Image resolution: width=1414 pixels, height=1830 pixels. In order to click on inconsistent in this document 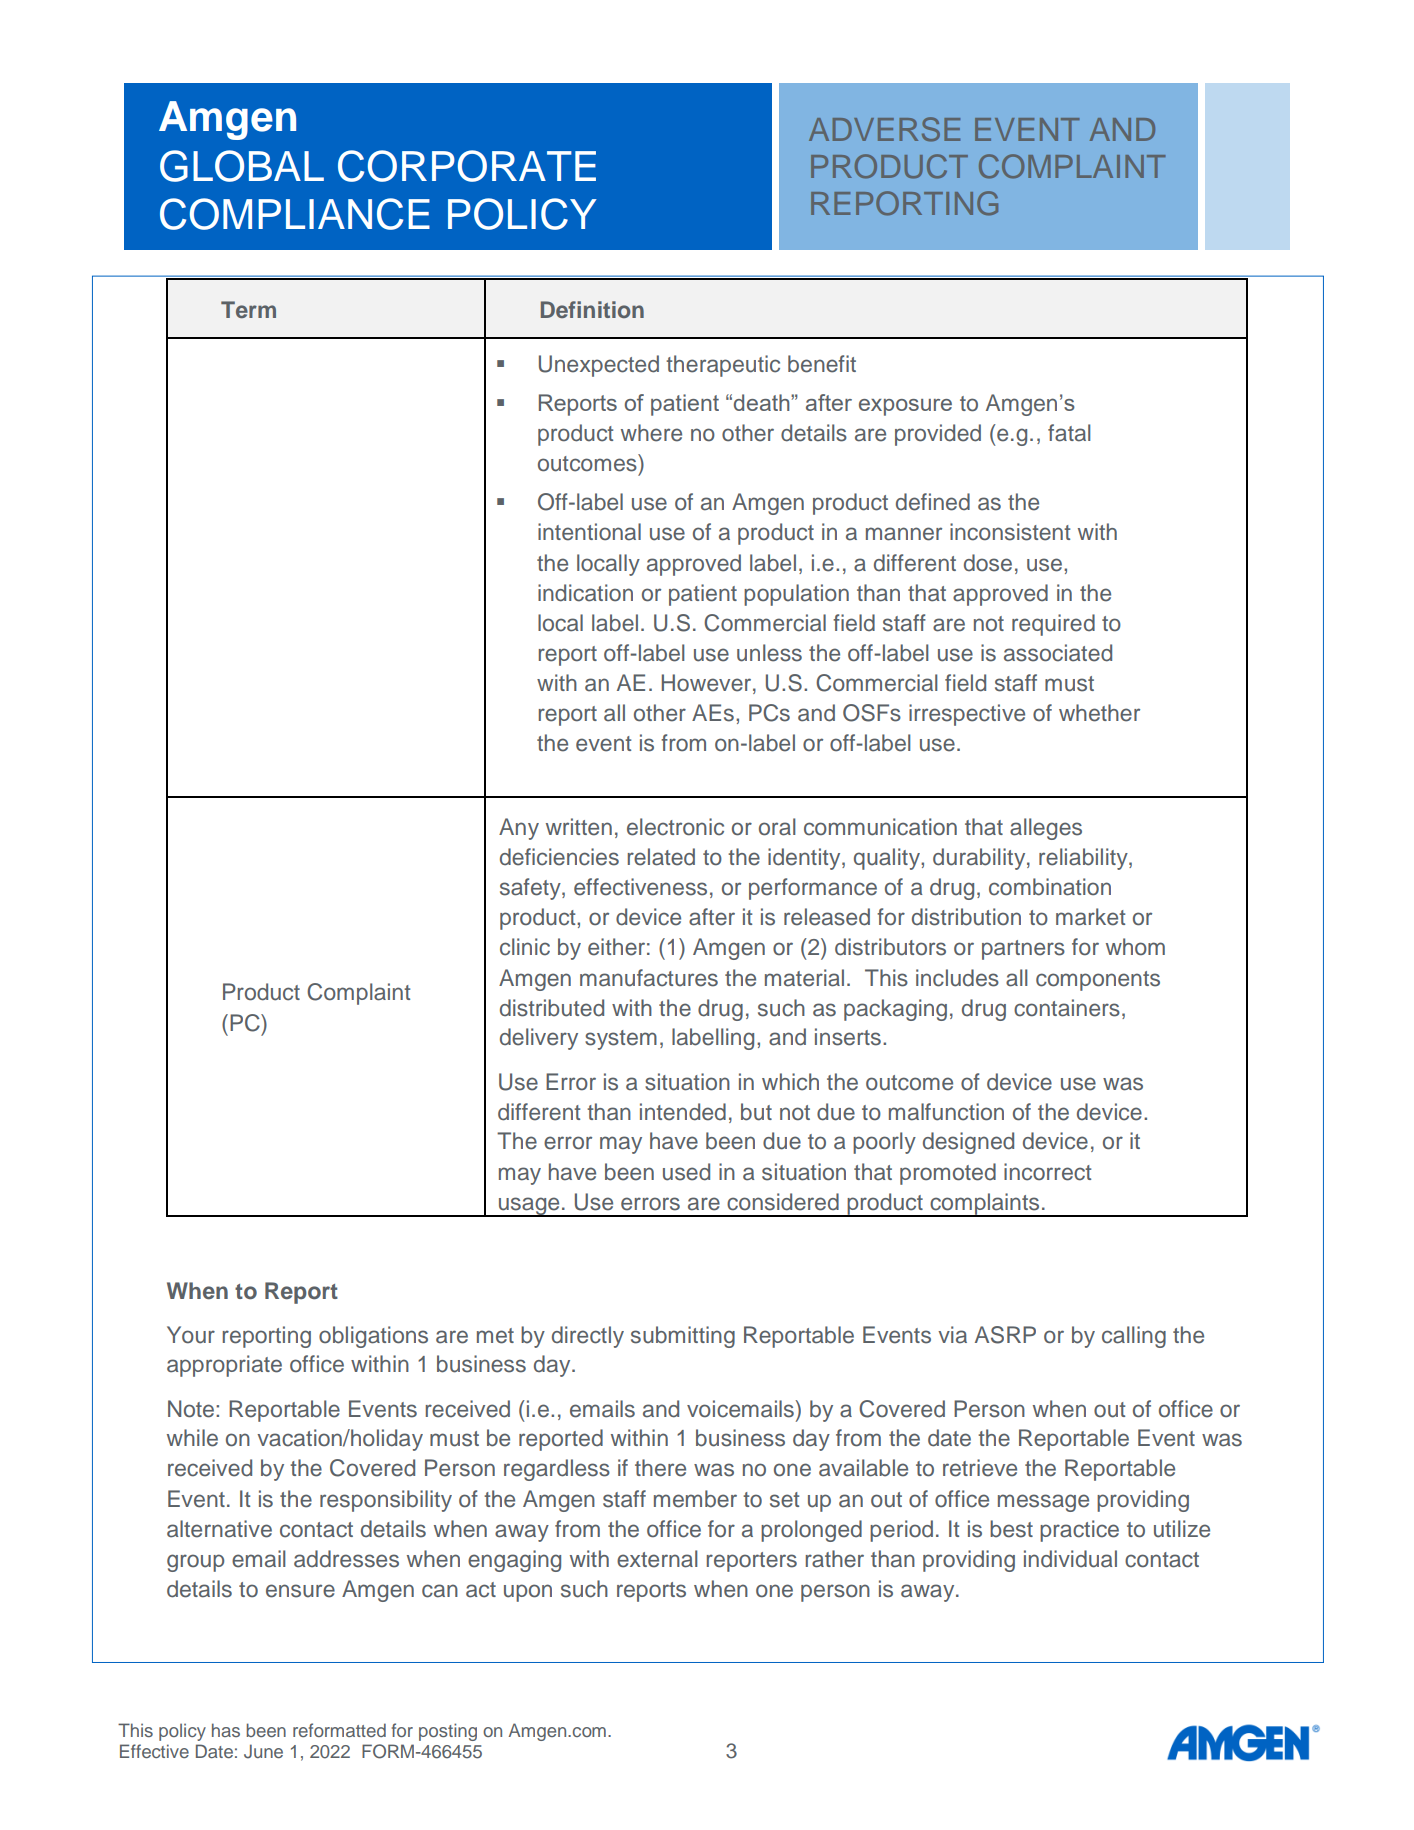, I will do `click(1010, 532)`.
